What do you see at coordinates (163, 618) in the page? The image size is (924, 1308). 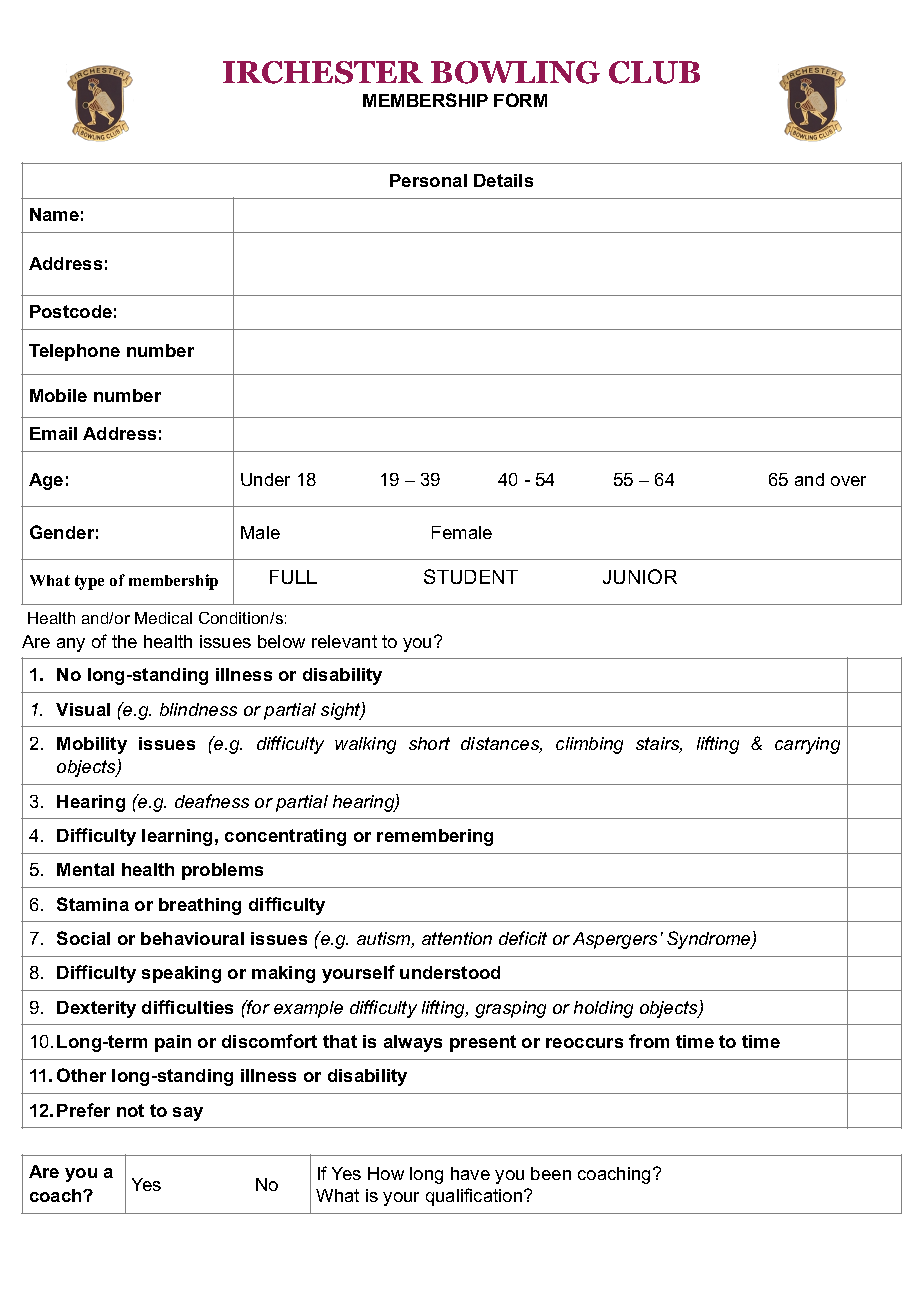 I see `Medical` at bounding box center [163, 618].
